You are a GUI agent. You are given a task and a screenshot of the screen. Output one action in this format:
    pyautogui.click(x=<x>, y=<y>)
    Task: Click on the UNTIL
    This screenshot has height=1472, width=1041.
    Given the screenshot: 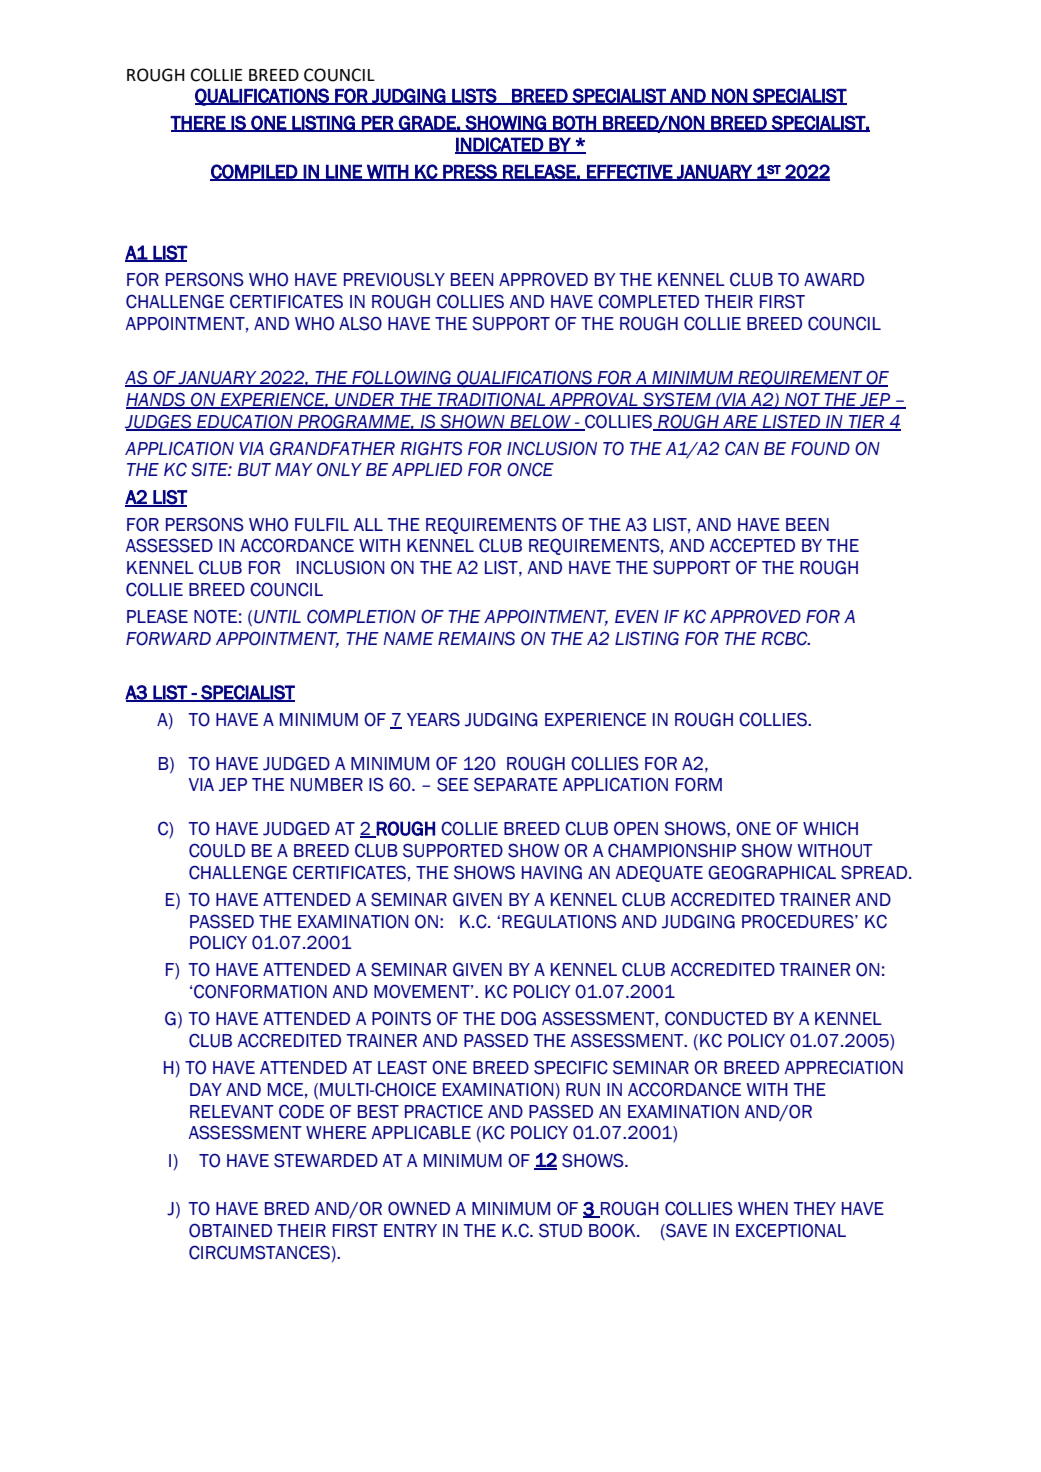 What is the action you would take?
    pyautogui.click(x=277, y=617)
